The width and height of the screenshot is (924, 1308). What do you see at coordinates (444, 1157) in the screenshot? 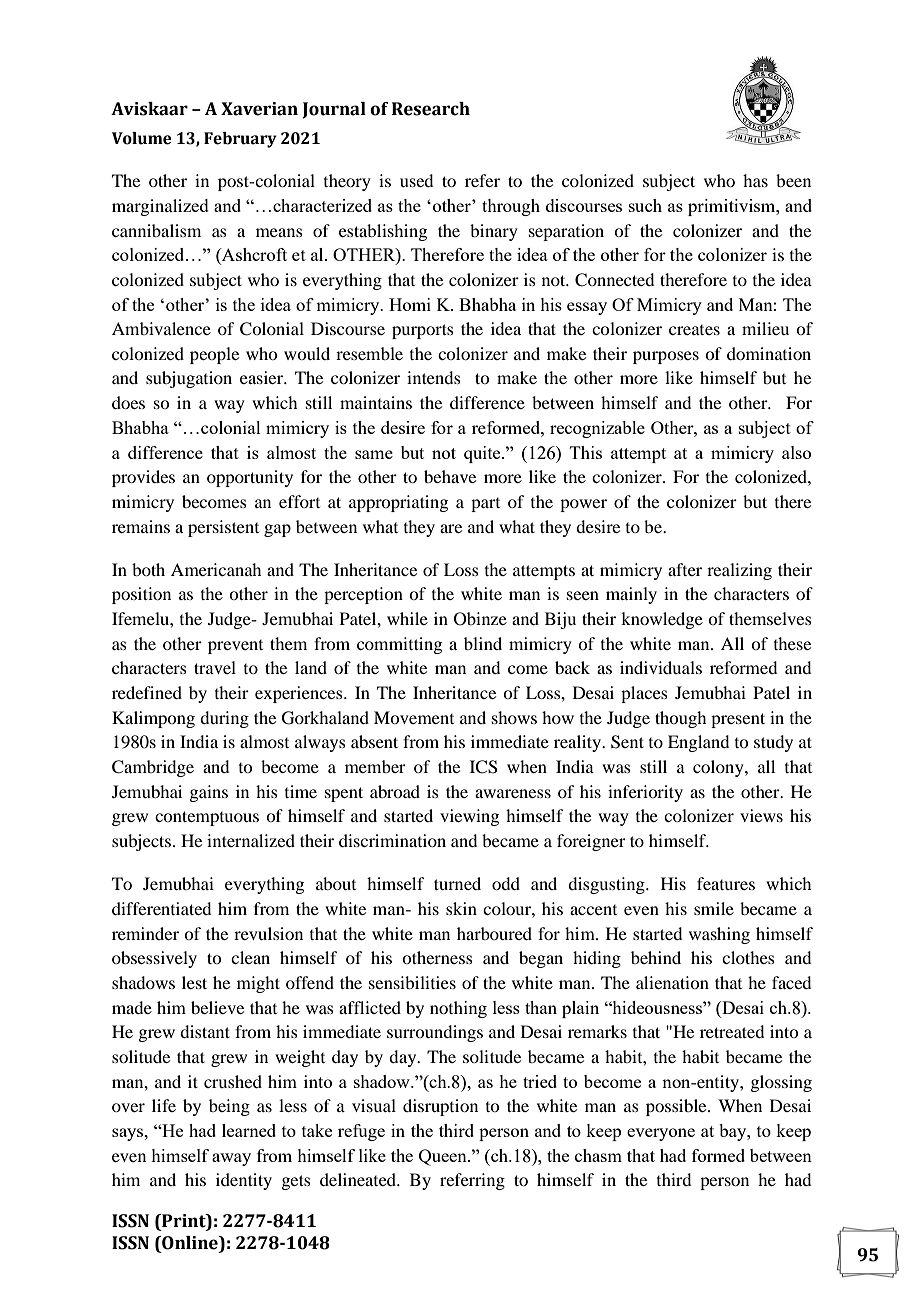
I see `Queen` at bounding box center [444, 1157].
